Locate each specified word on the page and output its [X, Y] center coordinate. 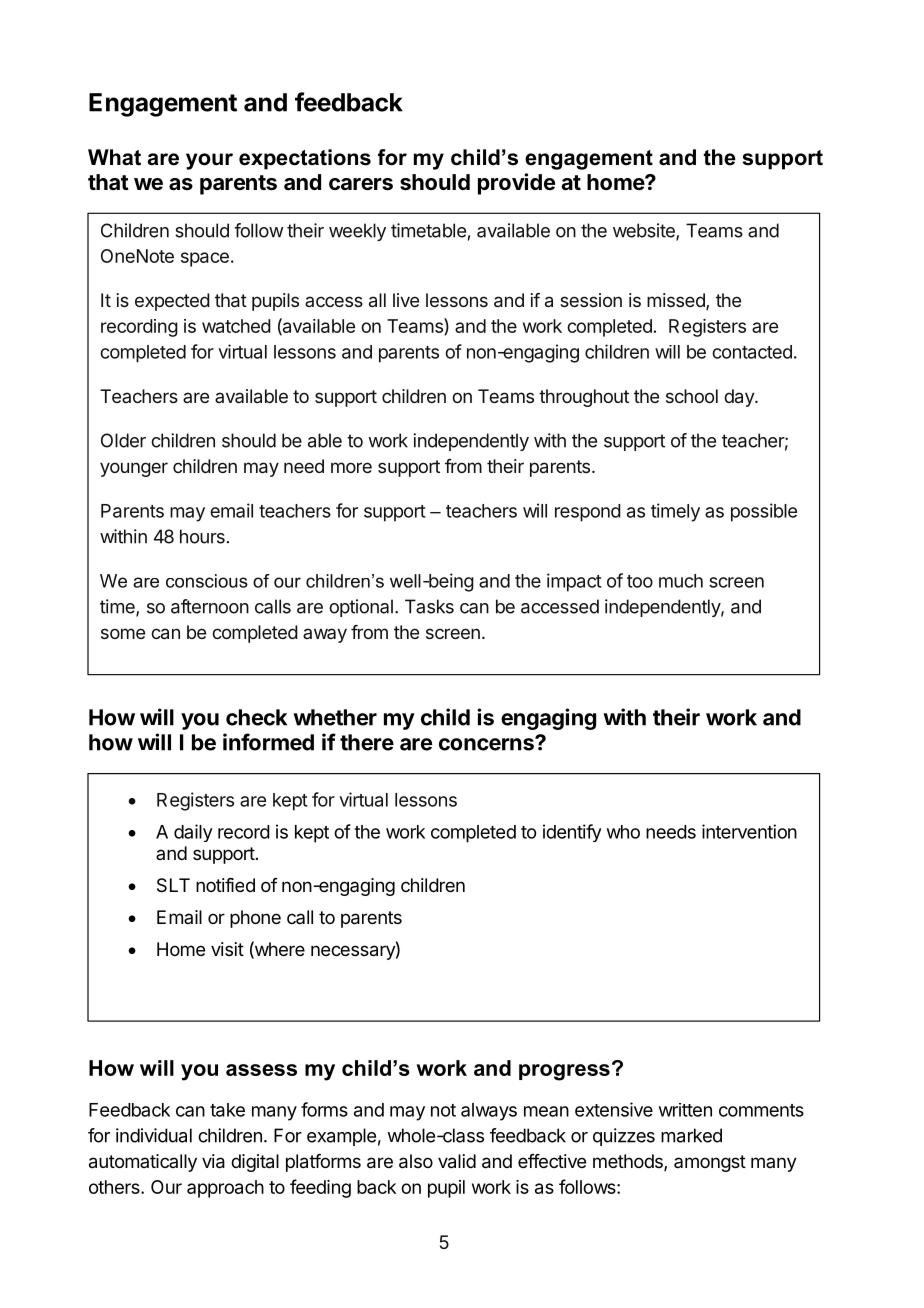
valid [457, 1161]
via [213, 1161]
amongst [710, 1163]
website [645, 231]
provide [516, 184]
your [209, 161]
